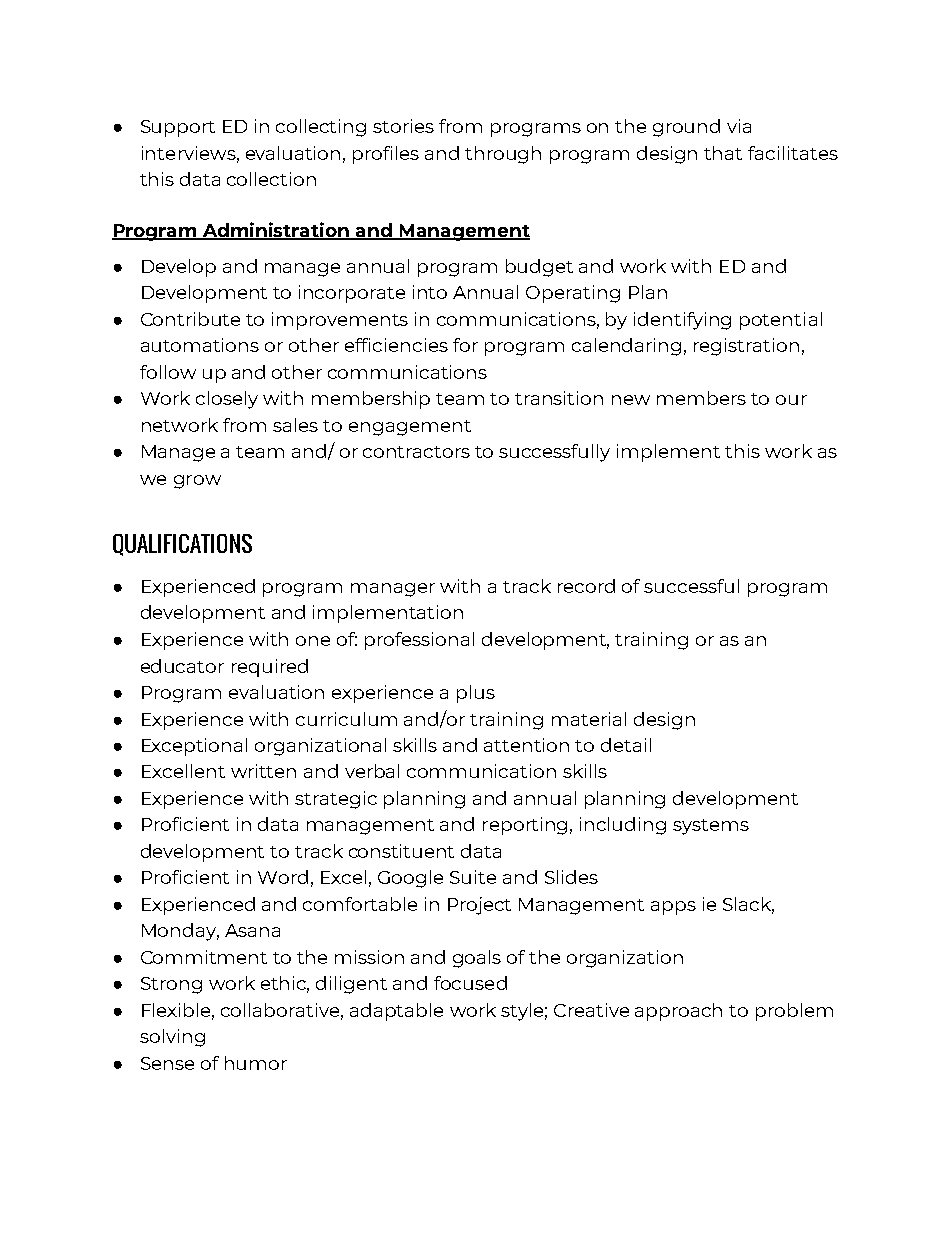  I want to click on collection, so click(271, 179).
